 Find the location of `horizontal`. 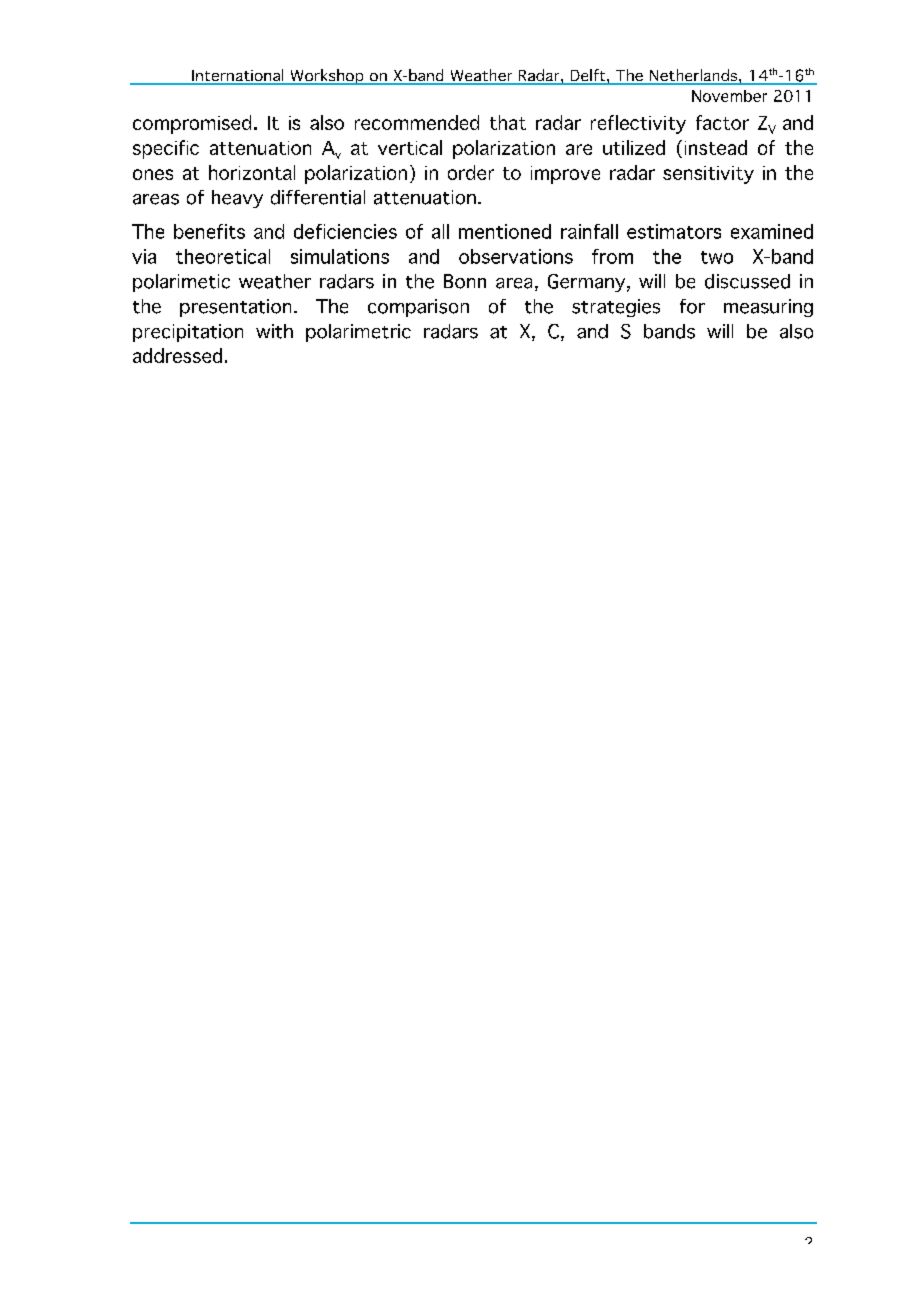

horizontal is located at coordinates (252, 172).
